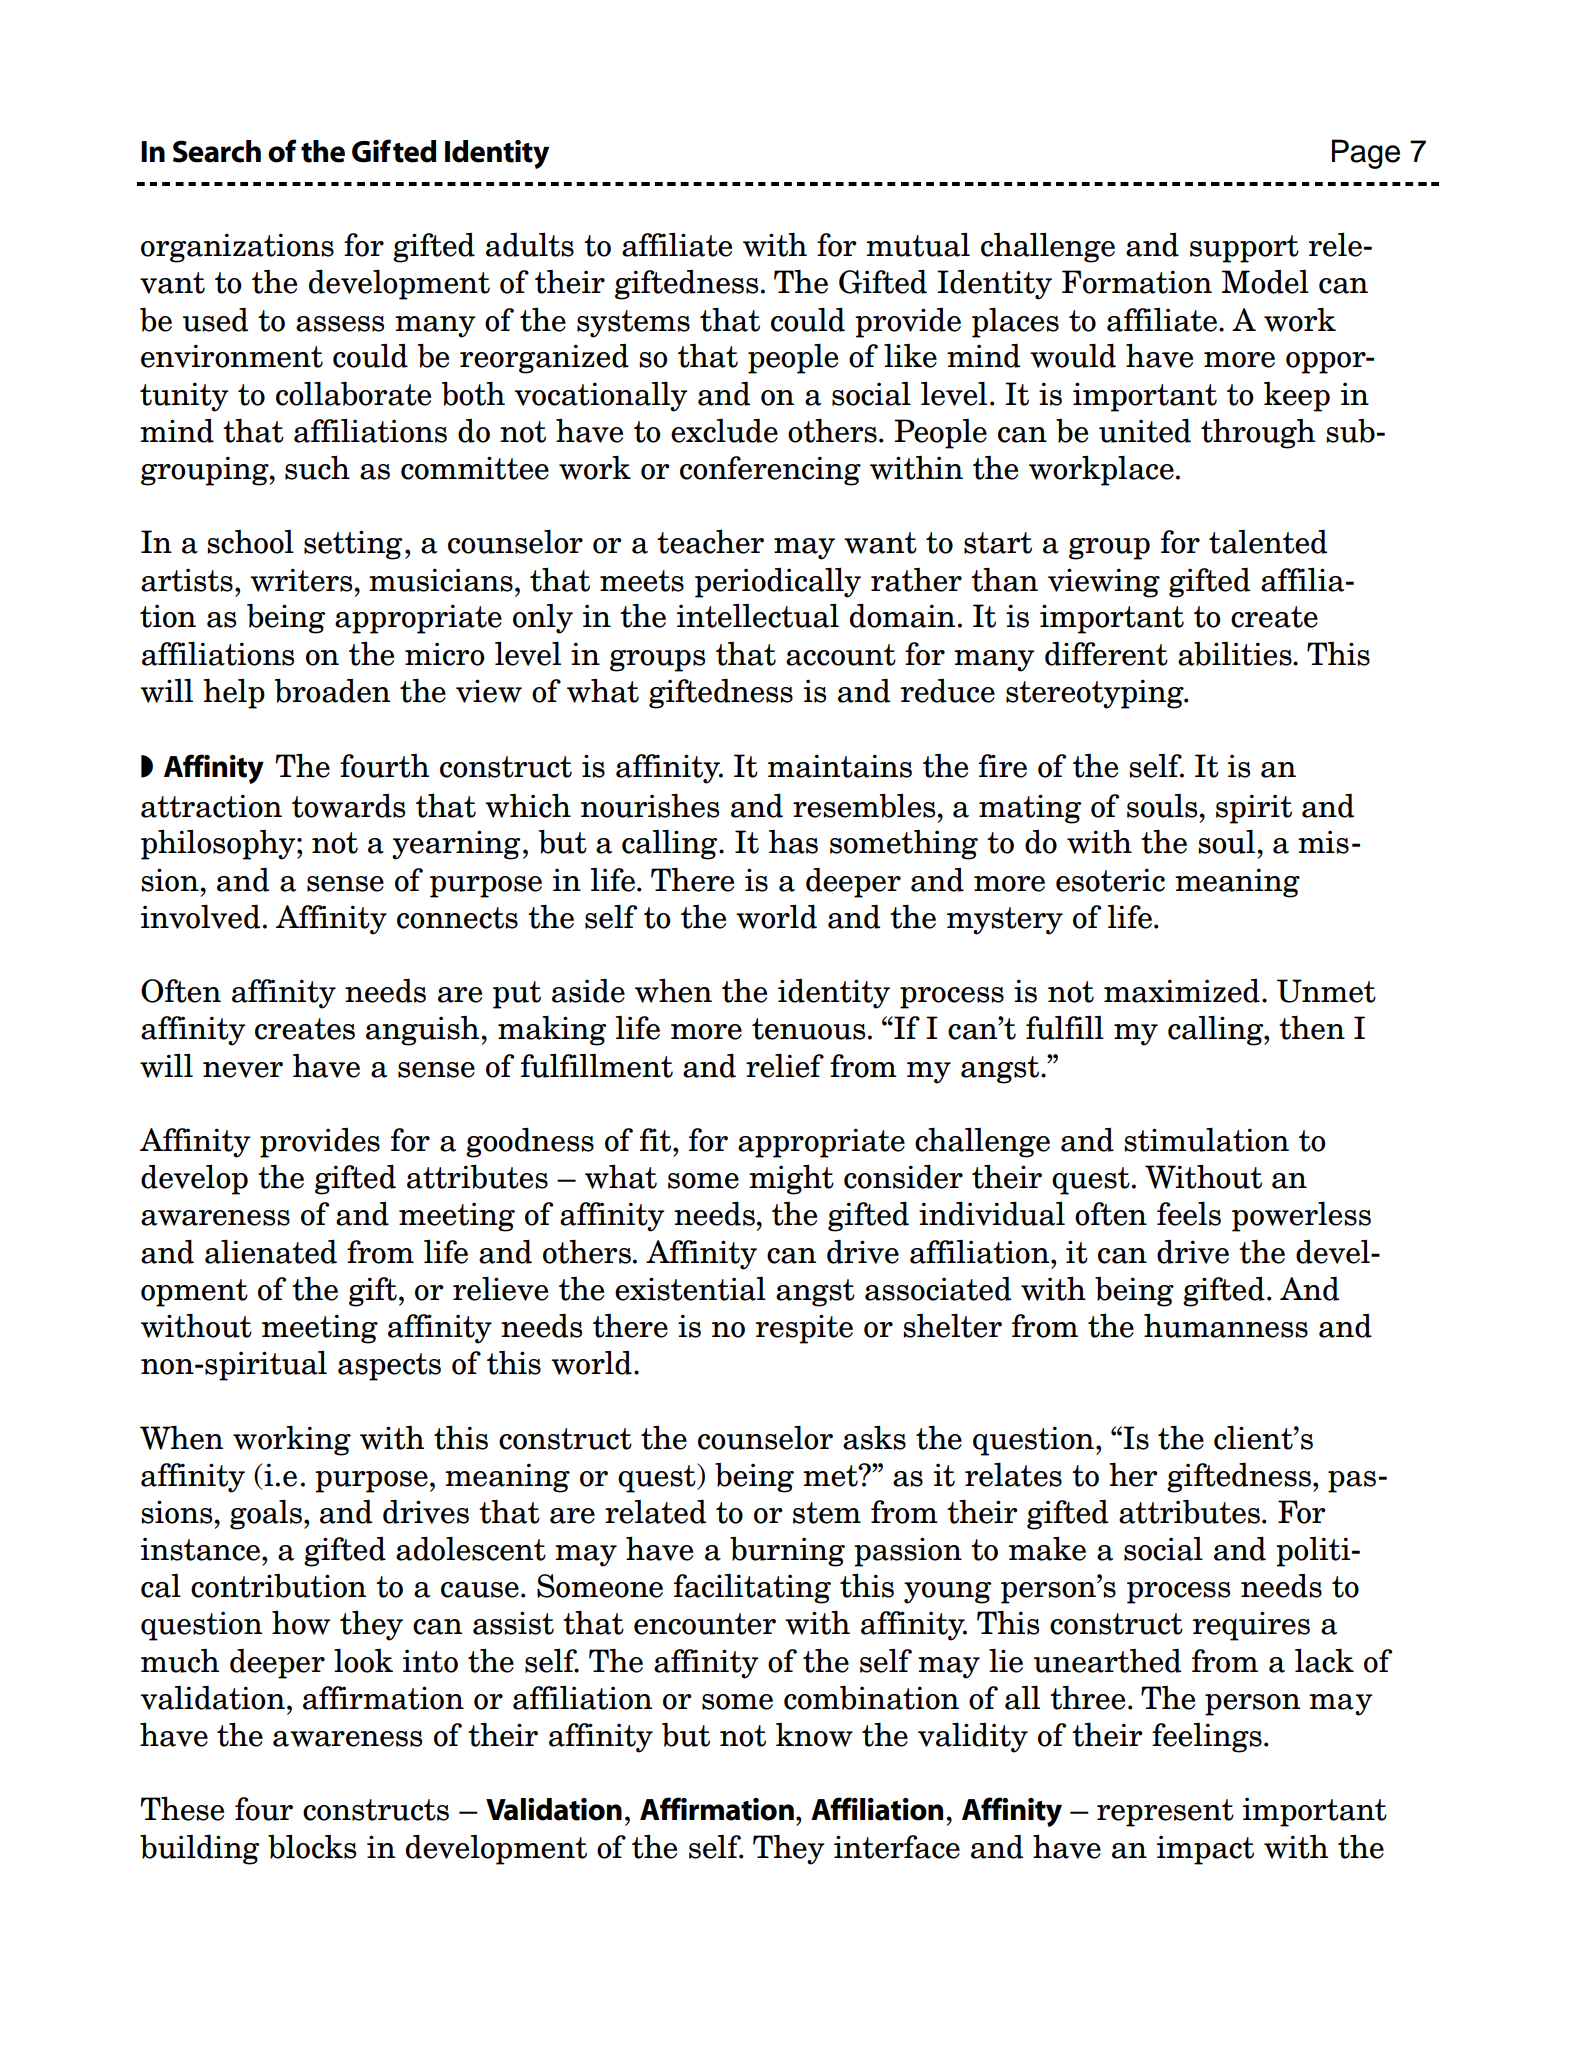 This document has width=1580, height=2045. I want to click on blocks, so click(312, 1847).
